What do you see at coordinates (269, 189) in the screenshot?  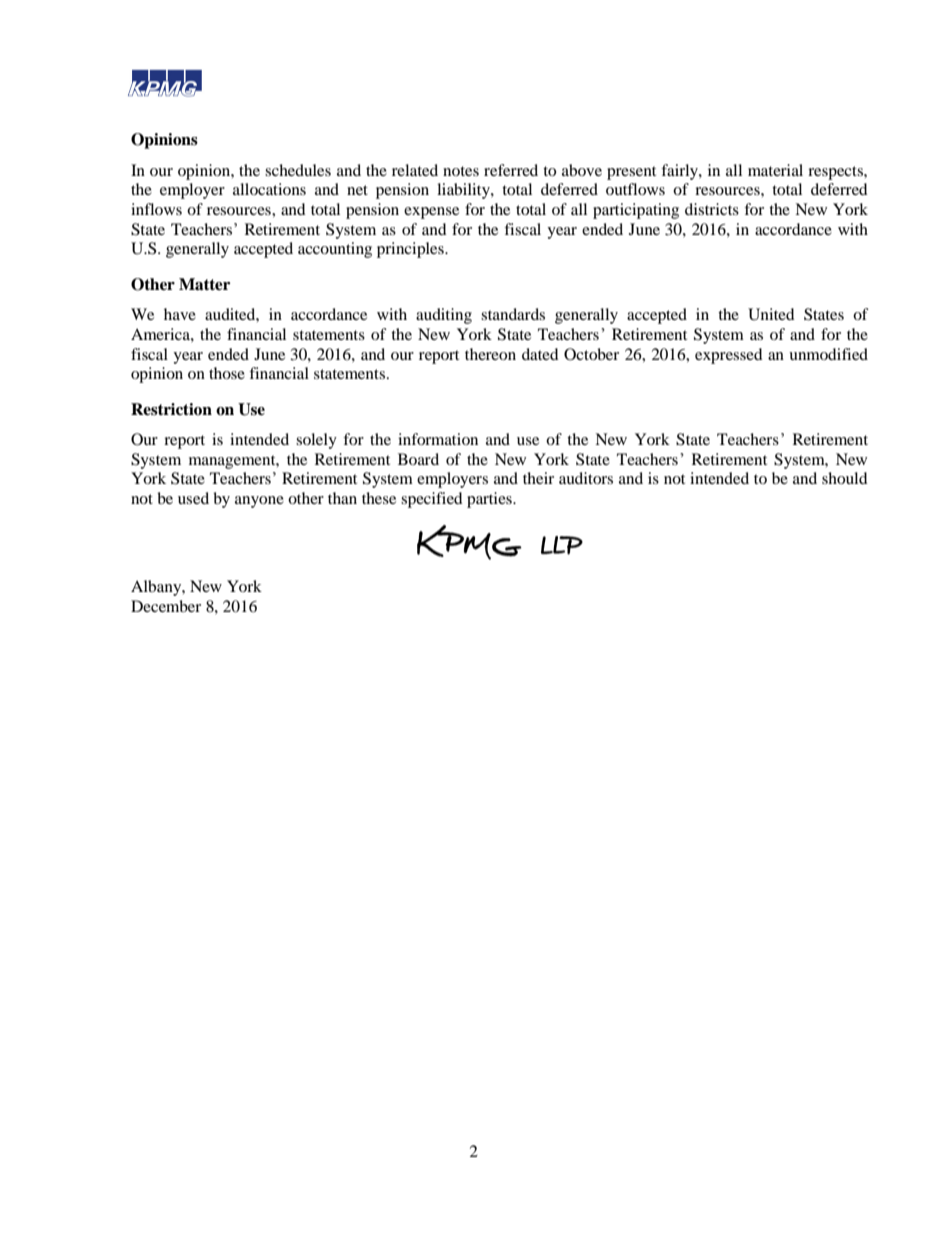 I see `allocations` at bounding box center [269, 189].
